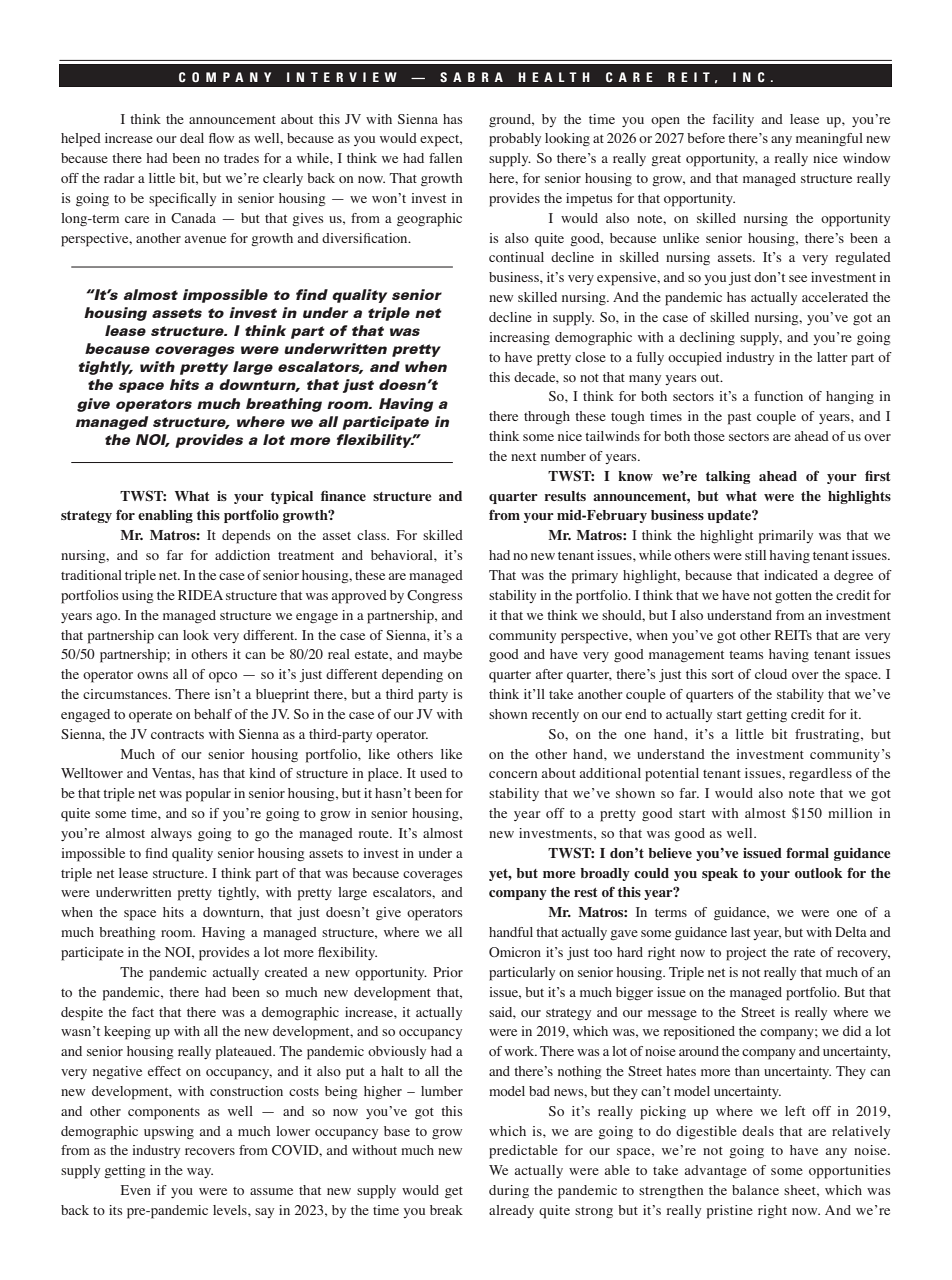 The image size is (952, 1280). Describe the element at coordinates (208, 795) in the image. I see `popular` at that location.
